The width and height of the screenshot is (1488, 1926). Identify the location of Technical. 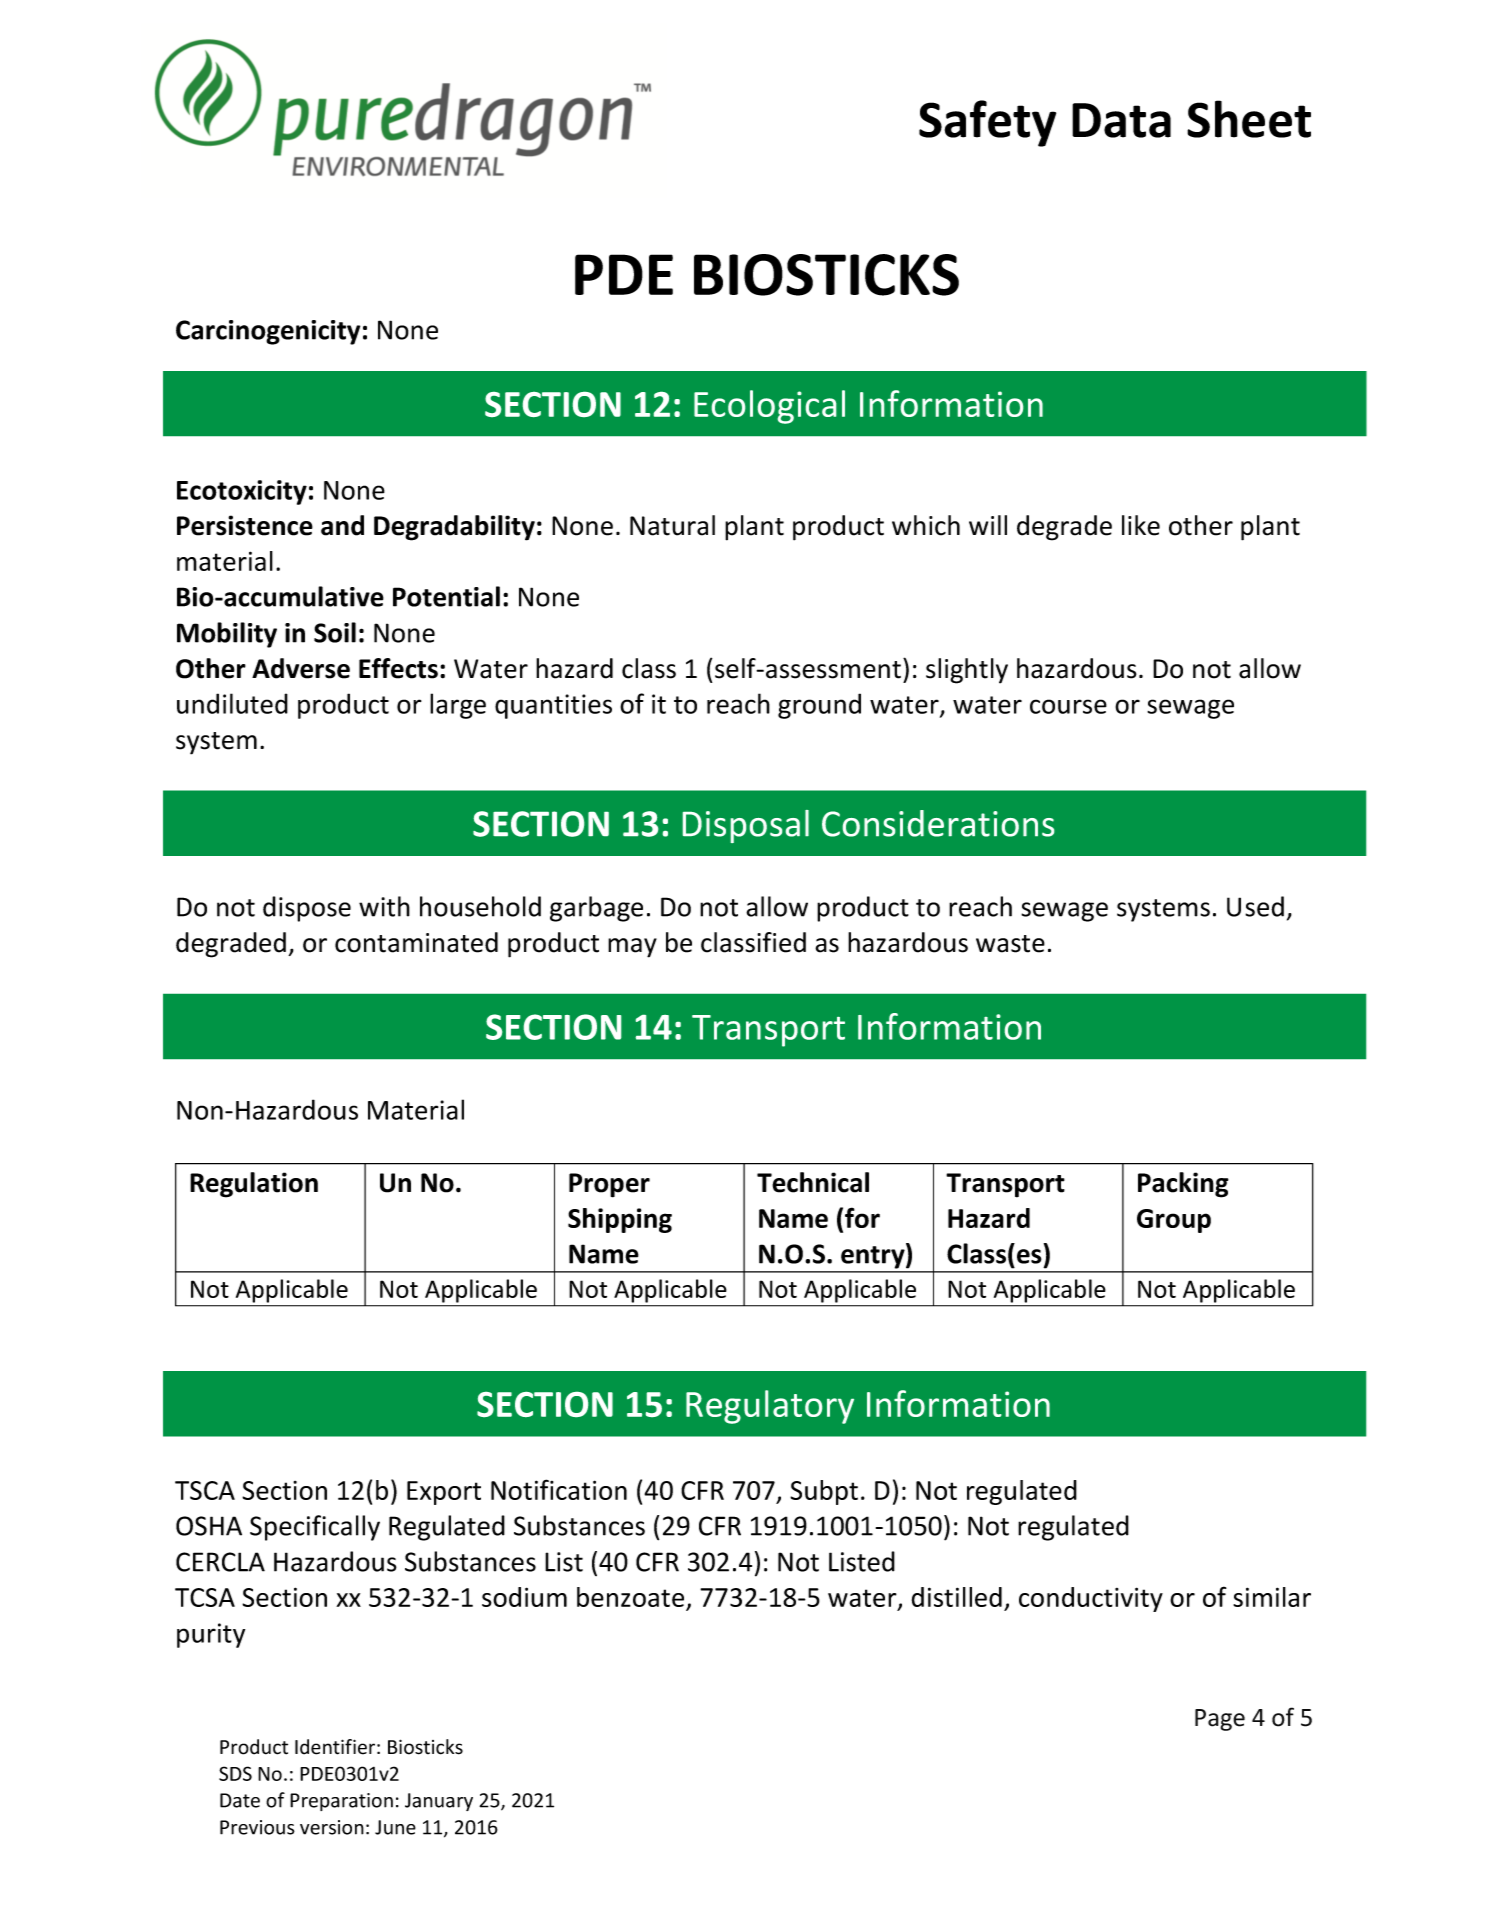
(813, 1182).
